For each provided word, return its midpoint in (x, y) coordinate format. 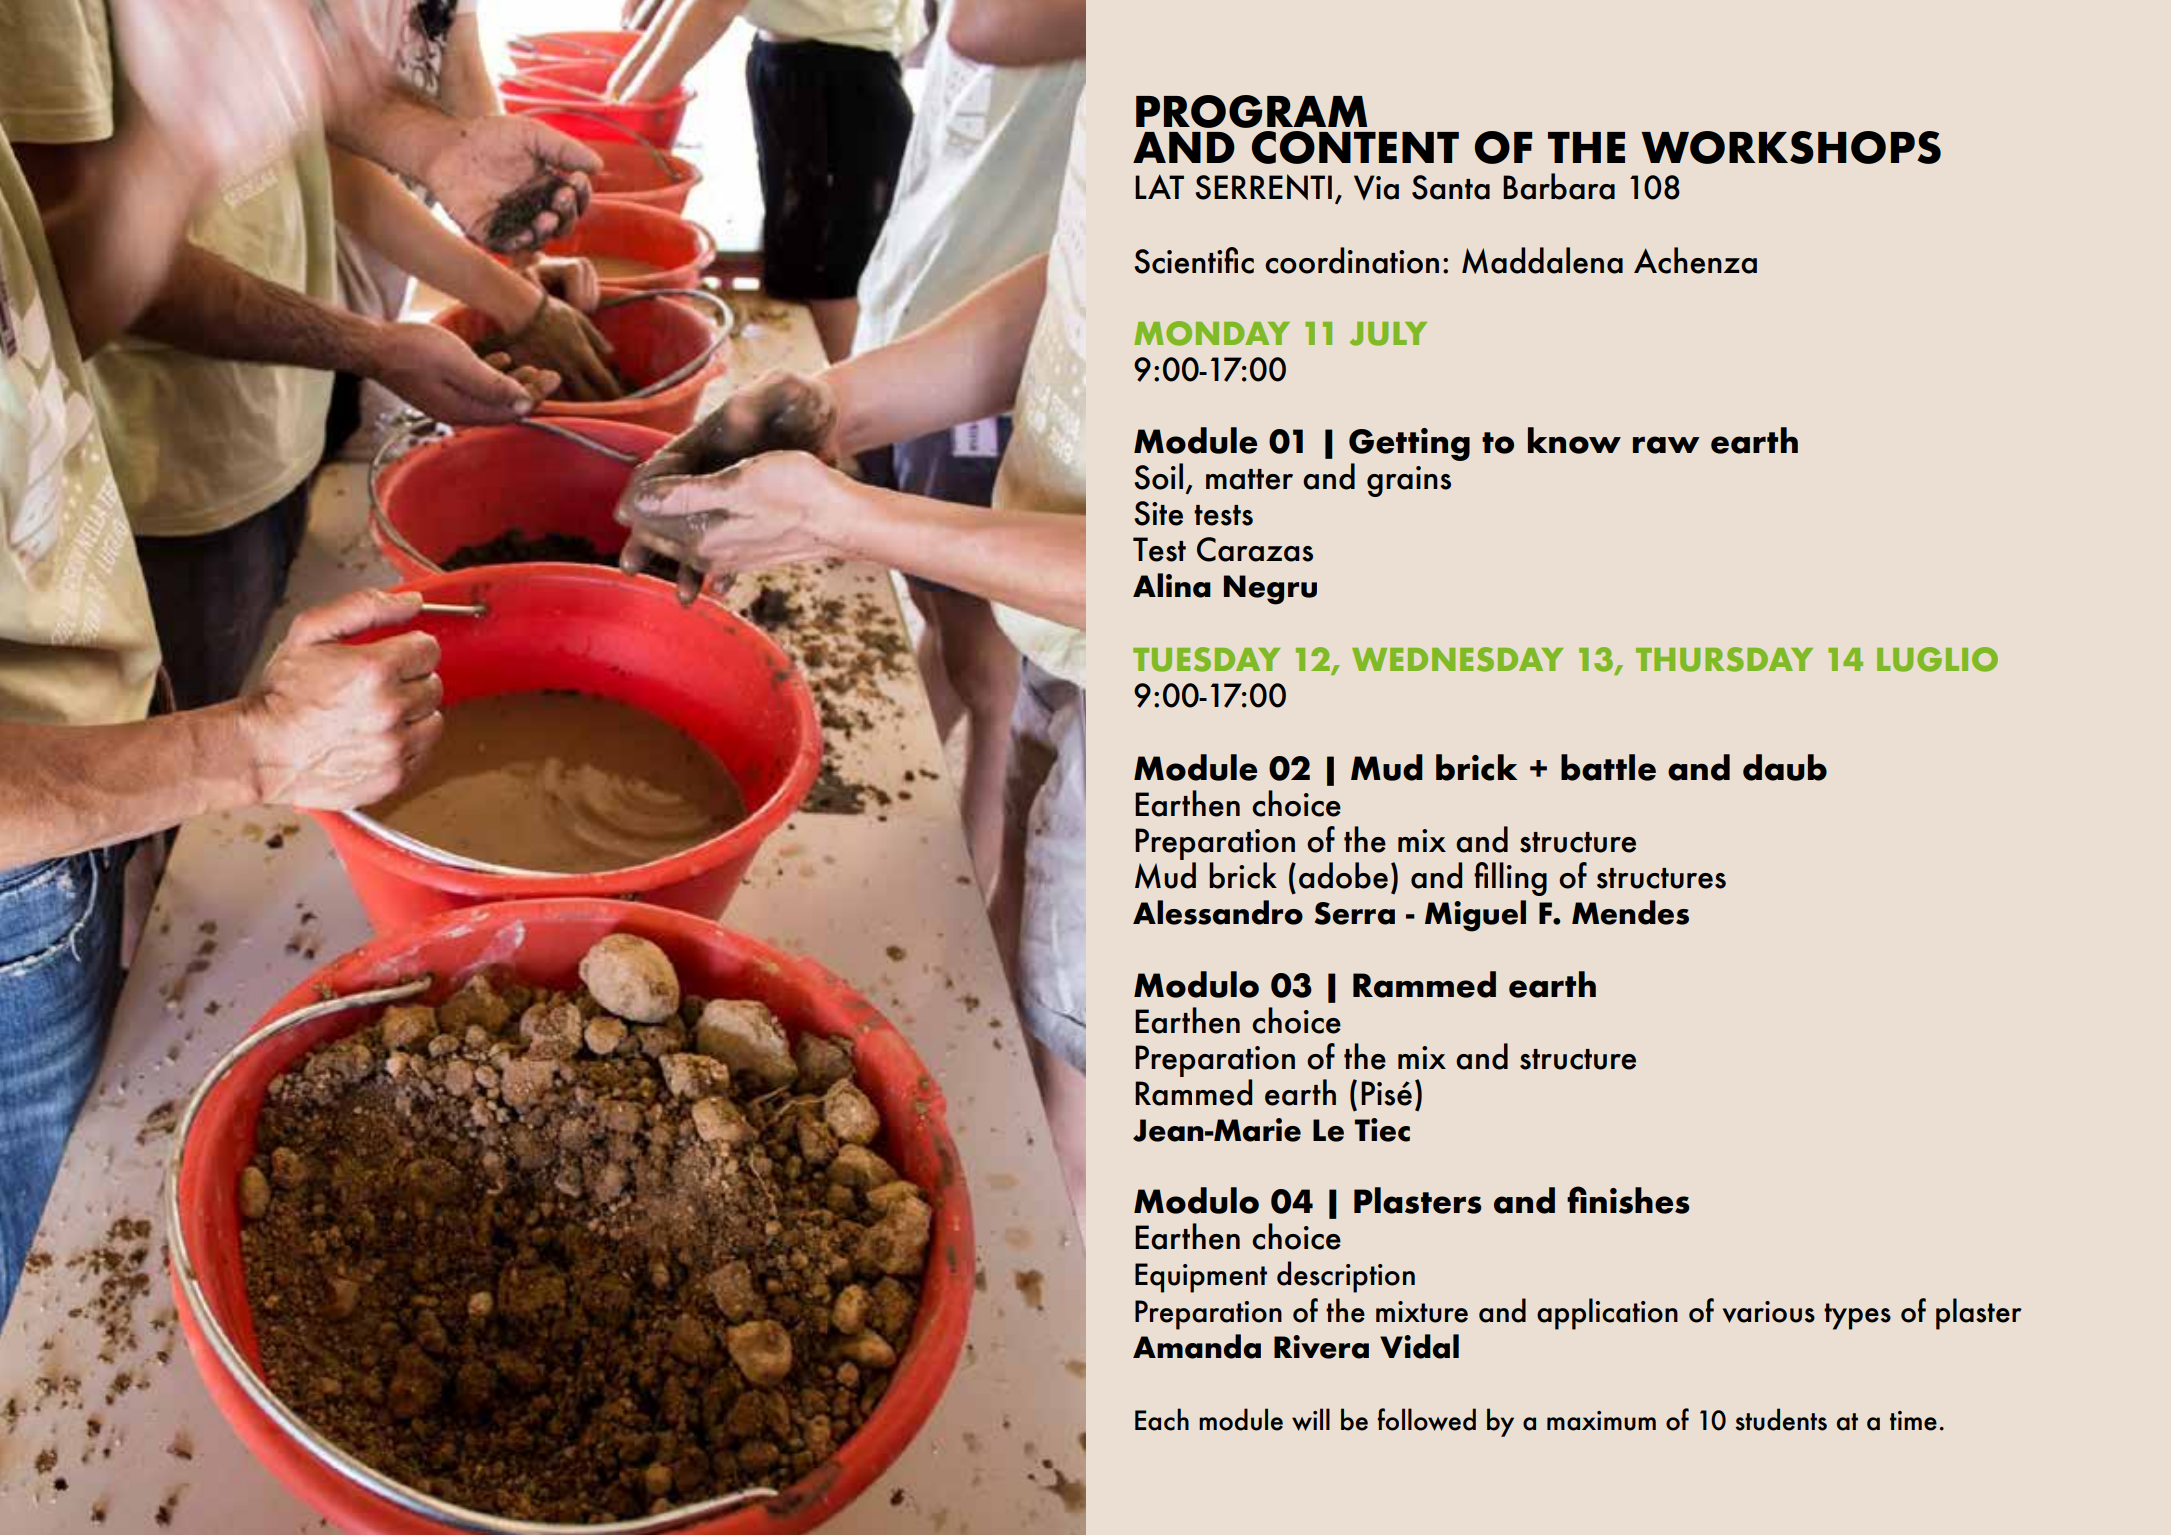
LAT (1159, 186)
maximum (1601, 1421)
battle (1608, 767)
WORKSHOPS (1791, 147)
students (1781, 1419)
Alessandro (1218, 912)
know (1574, 440)
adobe (1343, 875)
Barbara (1559, 186)
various (1769, 1312)
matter (1249, 479)
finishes (1628, 1200)
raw (1666, 445)
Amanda (1197, 1346)
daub (1785, 767)
